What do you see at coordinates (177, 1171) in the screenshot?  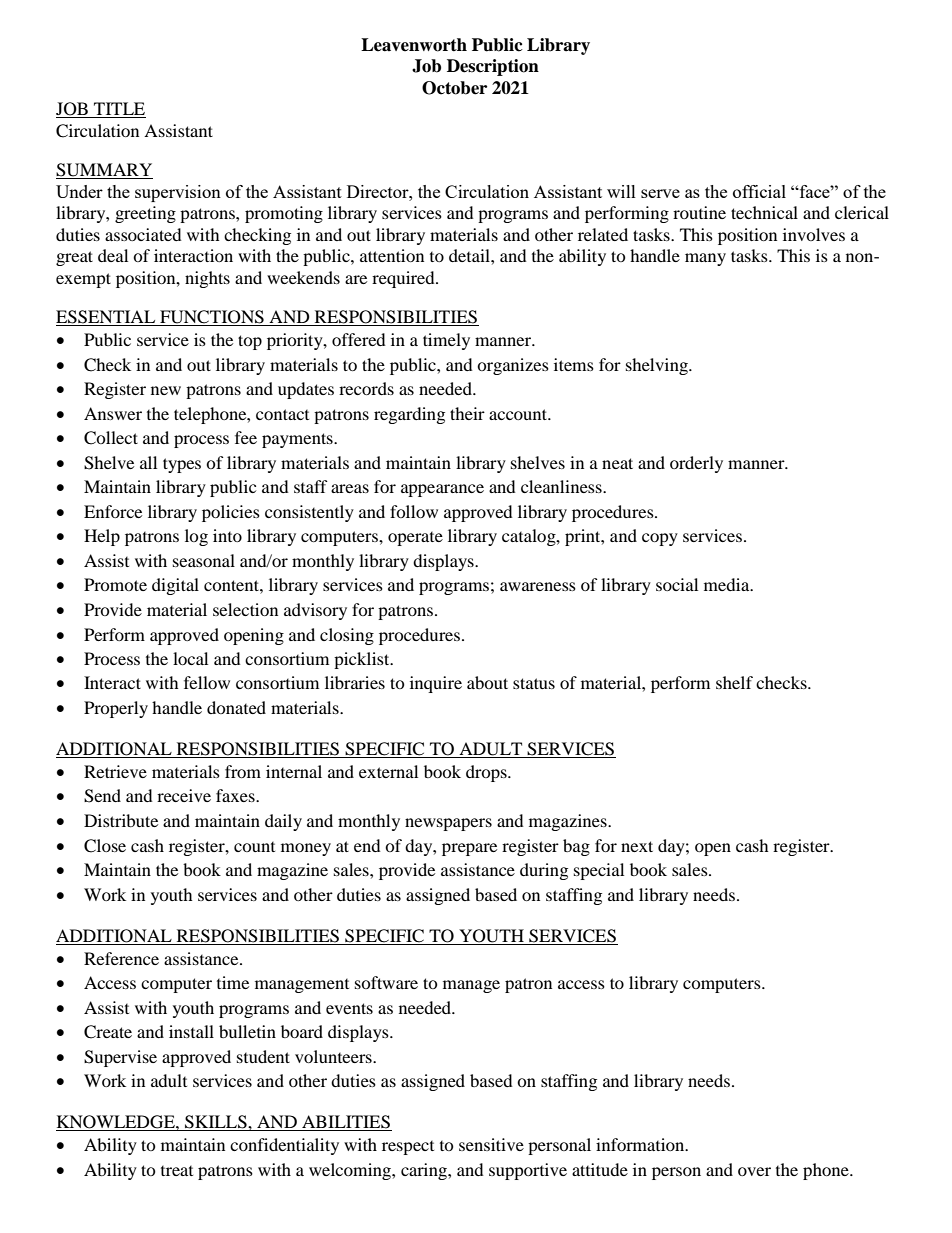 I see `treat` at bounding box center [177, 1171].
